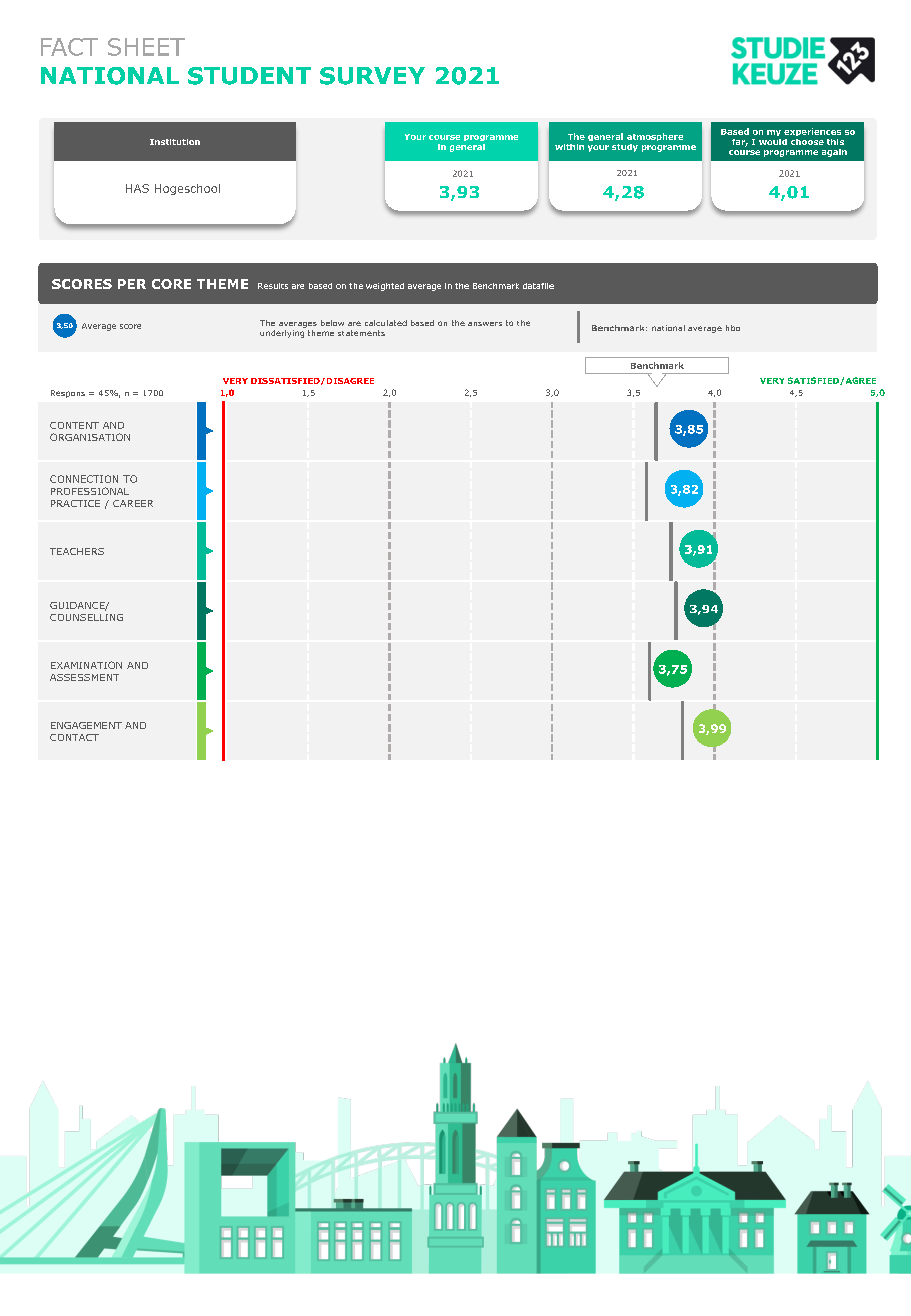 The height and width of the screenshot is (1316, 911). What do you see at coordinates (485, 324) in the screenshot?
I see `answers` at bounding box center [485, 324].
